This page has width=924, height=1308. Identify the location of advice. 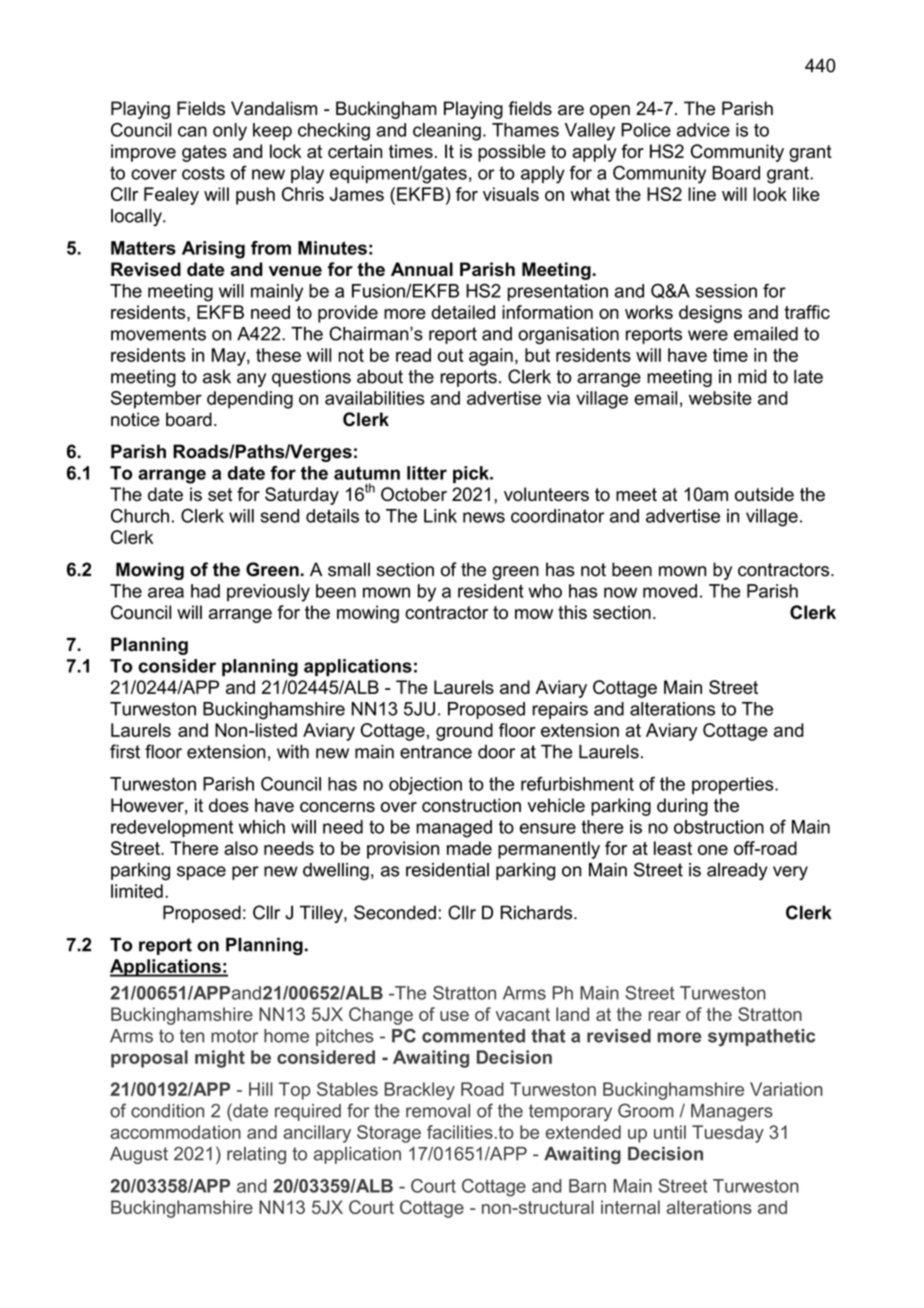
(703, 130).
